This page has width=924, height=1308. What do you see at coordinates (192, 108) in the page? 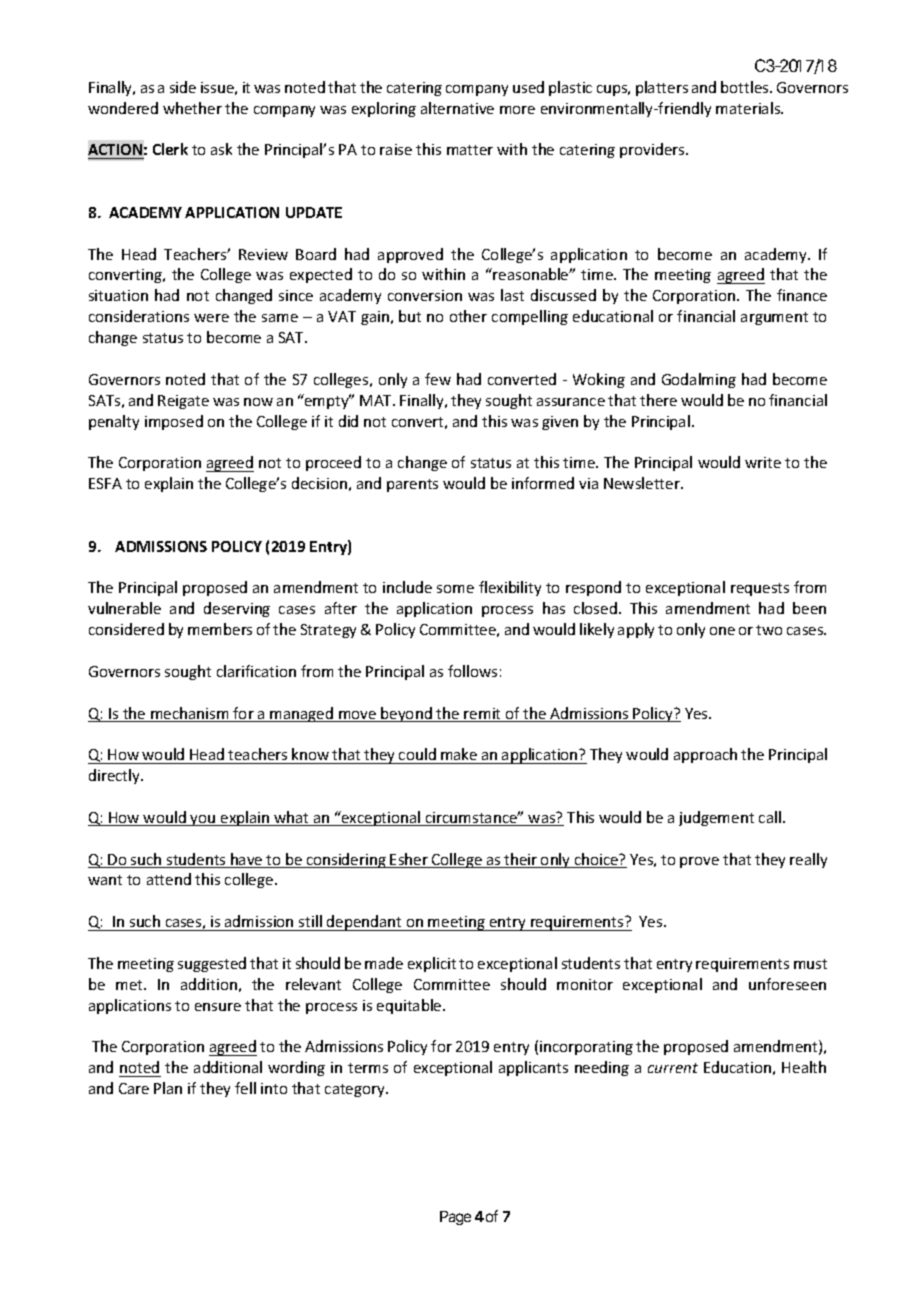
I see `whether` at bounding box center [192, 108].
